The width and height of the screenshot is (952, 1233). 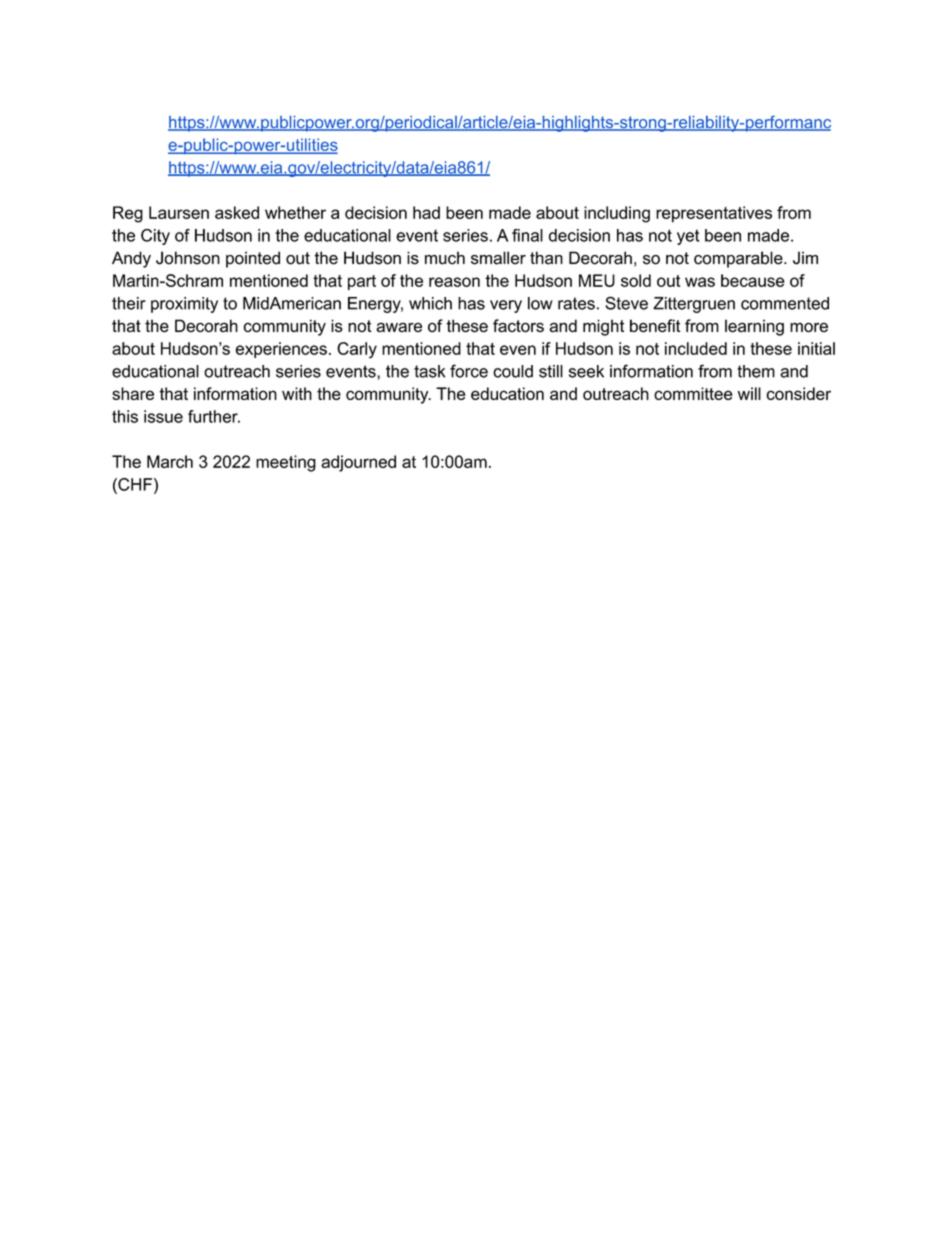 What do you see at coordinates (426, 212) in the screenshot?
I see `had` at bounding box center [426, 212].
